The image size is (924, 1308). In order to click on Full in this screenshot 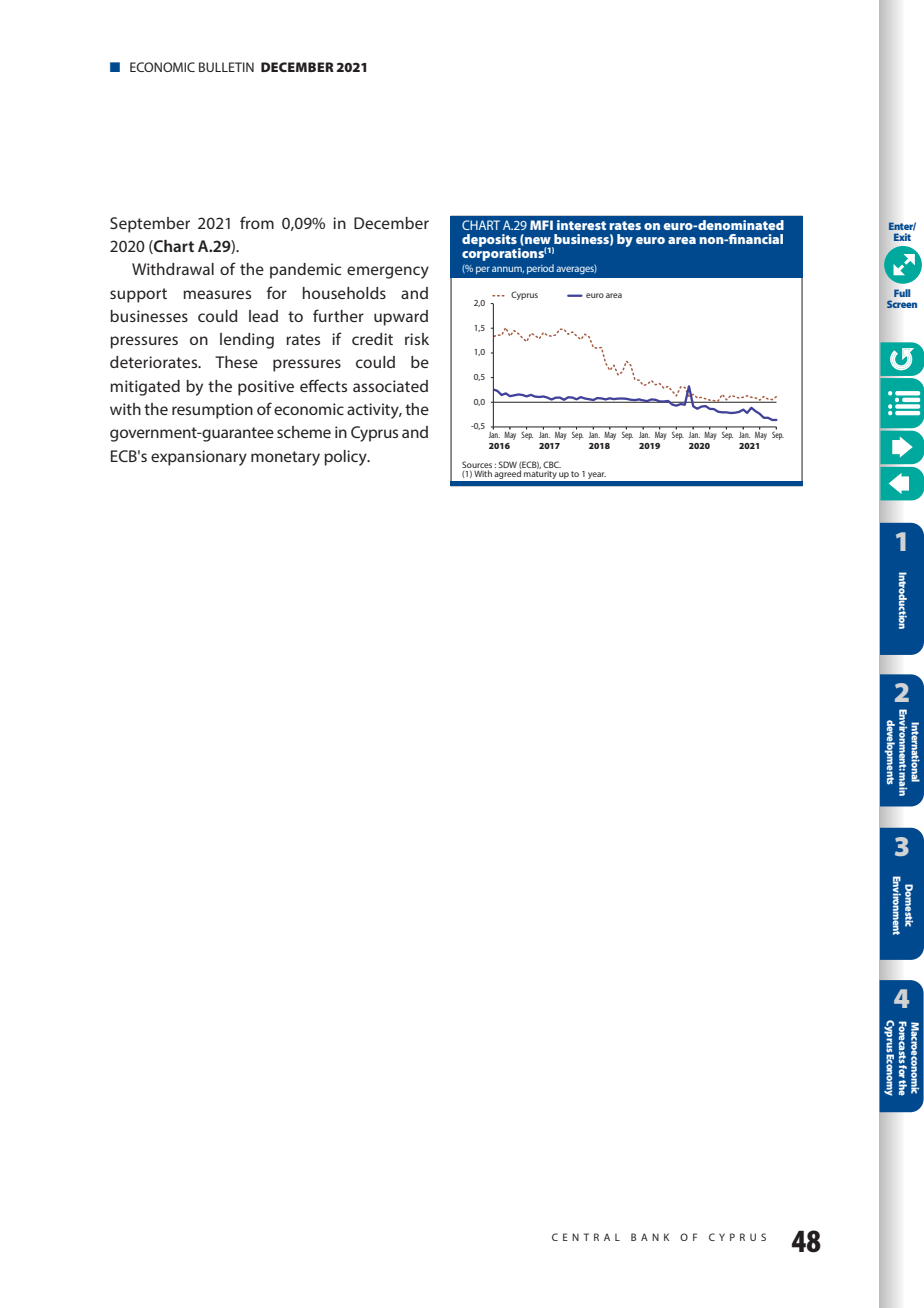, I will do `click(902, 293)`.
